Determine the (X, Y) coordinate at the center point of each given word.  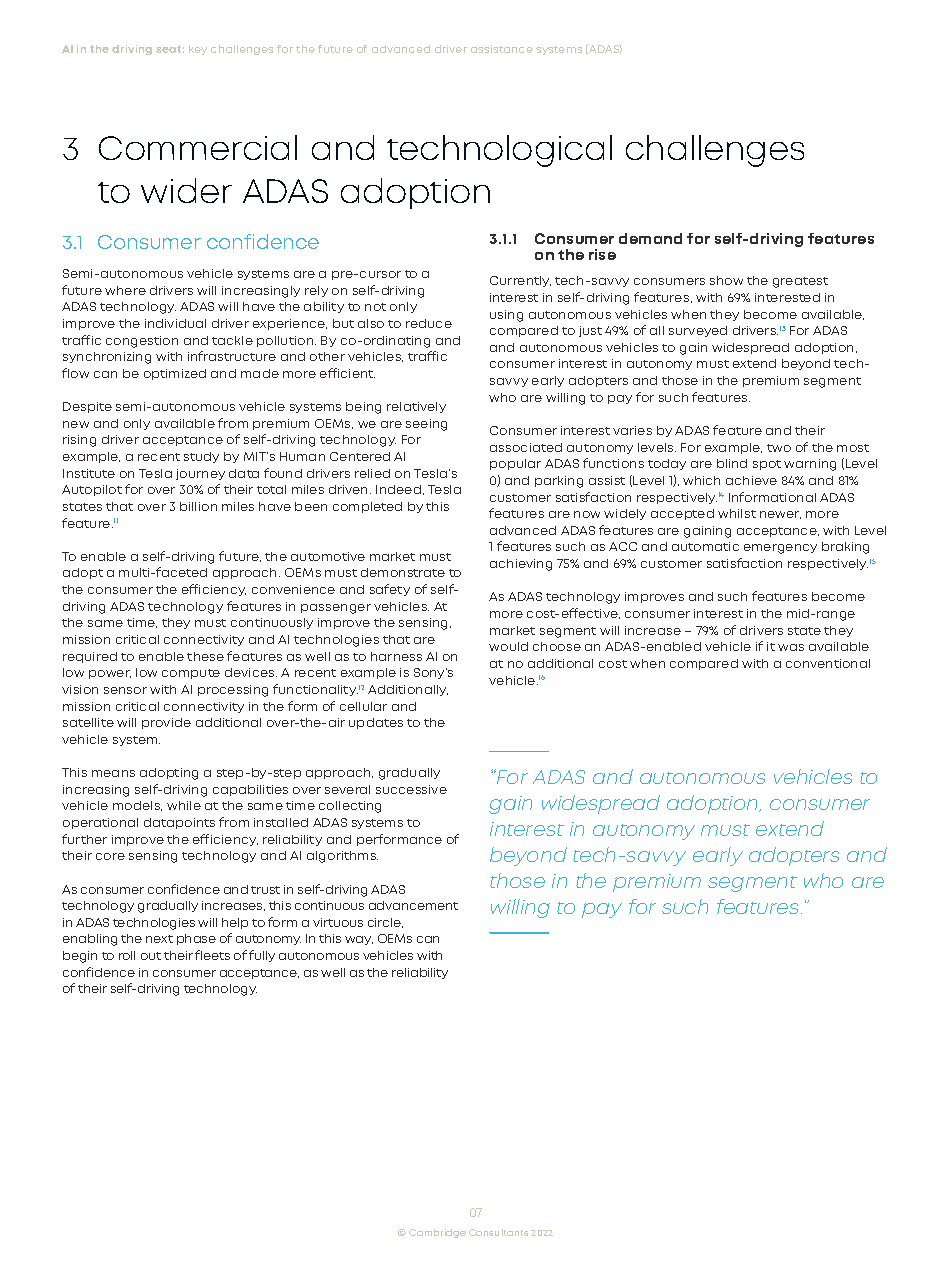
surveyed (698, 331)
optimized (175, 374)
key (198, 50)
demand (650, 238)
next (159, 939)
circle (385, 923)
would (508, 646)
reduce (429, 323)
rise (602, 254)
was (791, 647)
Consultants (498, 1232)
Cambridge (437, 1233)
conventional (828, 663)
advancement (413, 905)
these (205, 656)
